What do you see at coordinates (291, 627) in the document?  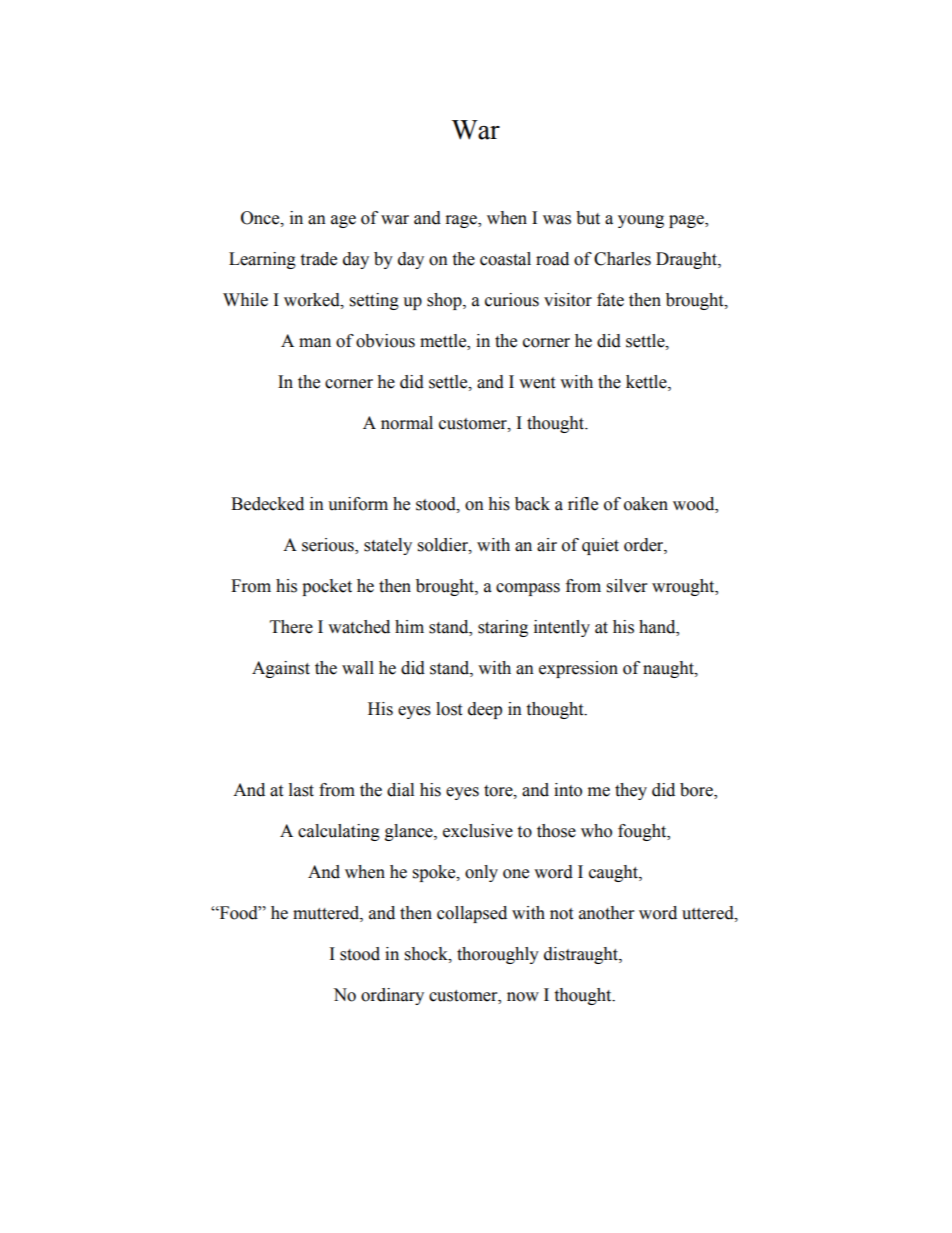 I see `There` at bounding box center [291, 627].
